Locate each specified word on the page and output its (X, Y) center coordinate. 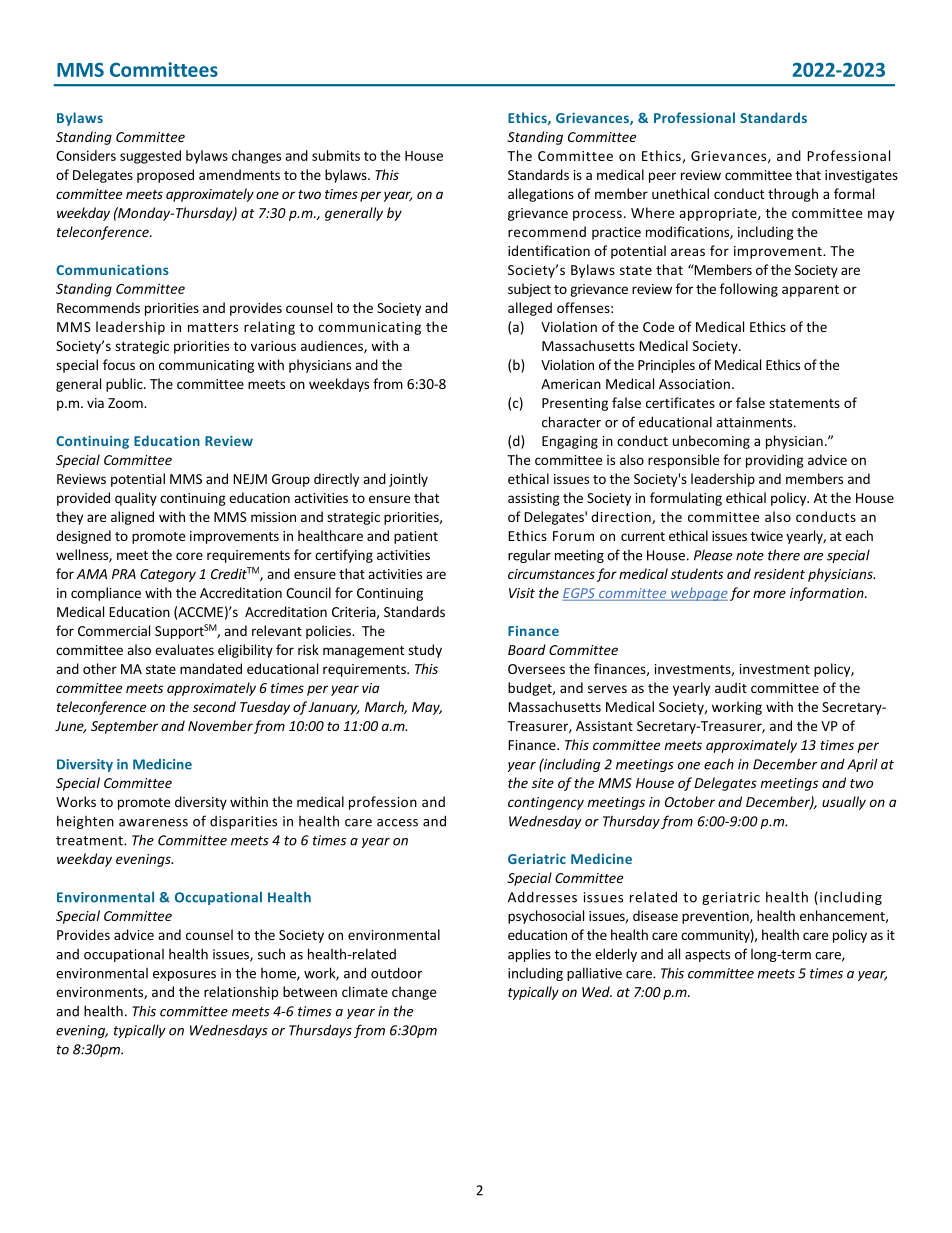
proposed (165, 176)
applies (529, 955)
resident (779, 573)
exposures (184, 976)
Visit (522, 593)
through (793, 195)
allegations (541, 195)
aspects (707, 956)
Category (168, 575)
